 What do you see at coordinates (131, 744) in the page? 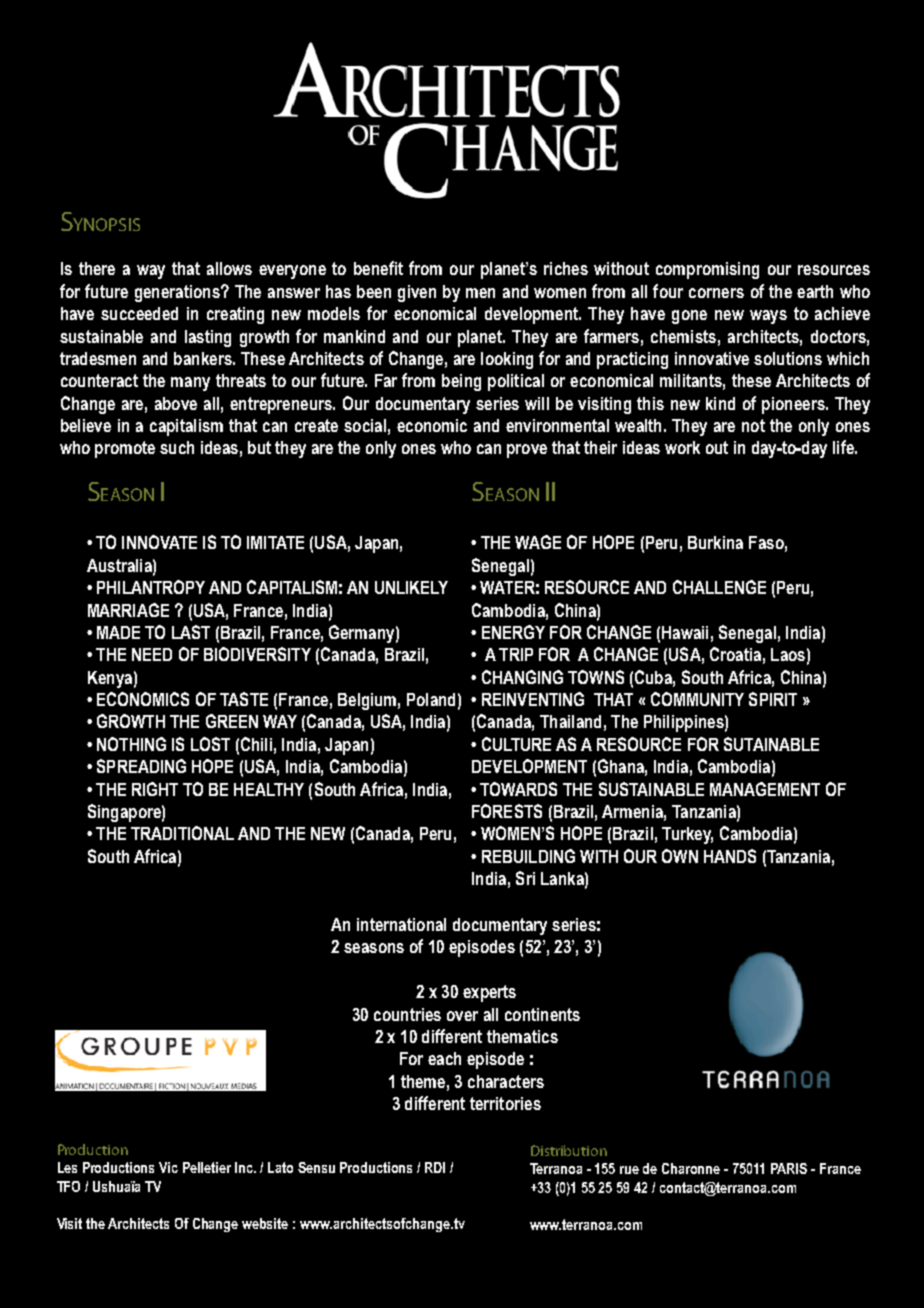
I see `NOTHING` at bounding box center [131, 744].
